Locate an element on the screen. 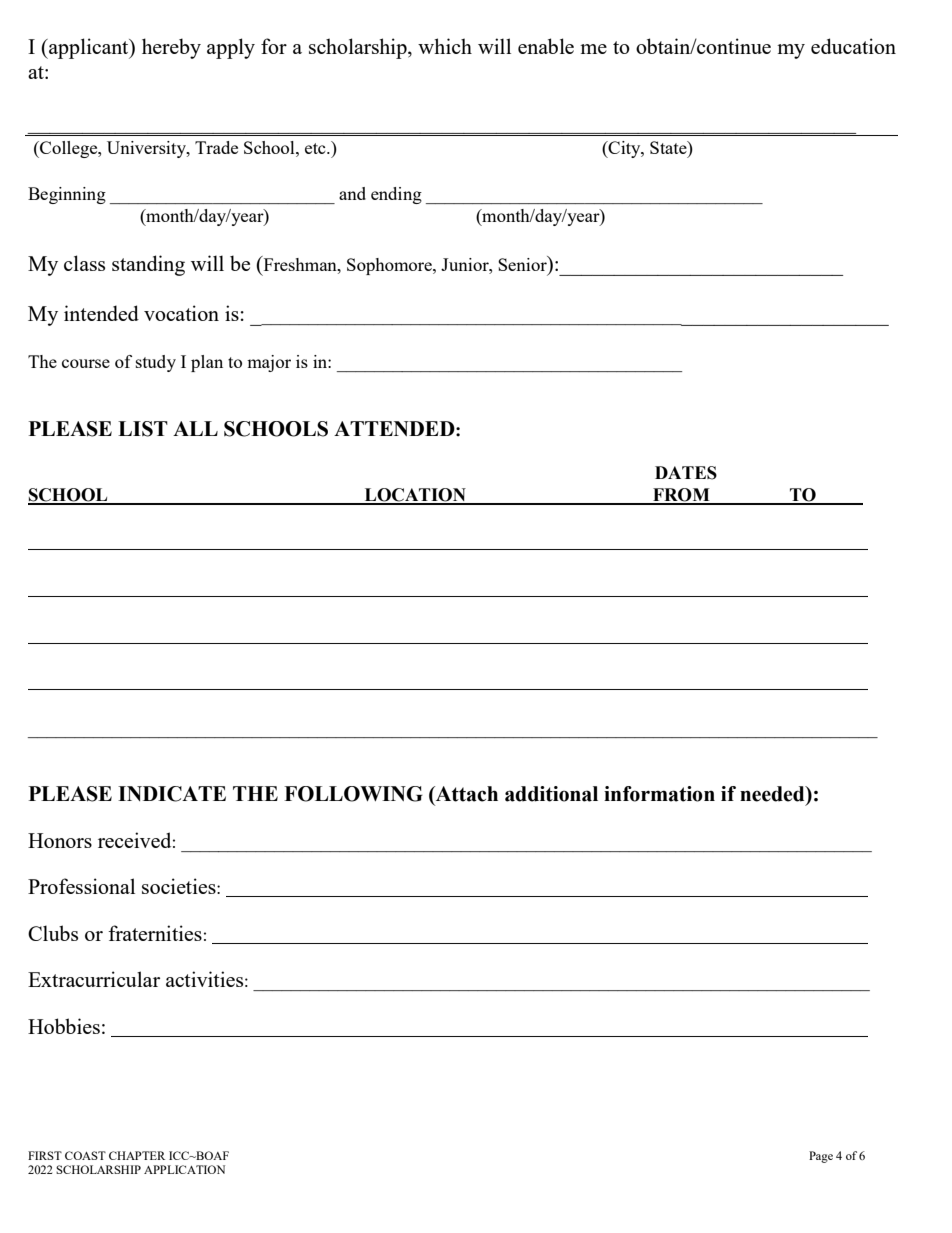 The width and height of the screenshot is (952, 1233). which is located at coordinates (445, 46).
